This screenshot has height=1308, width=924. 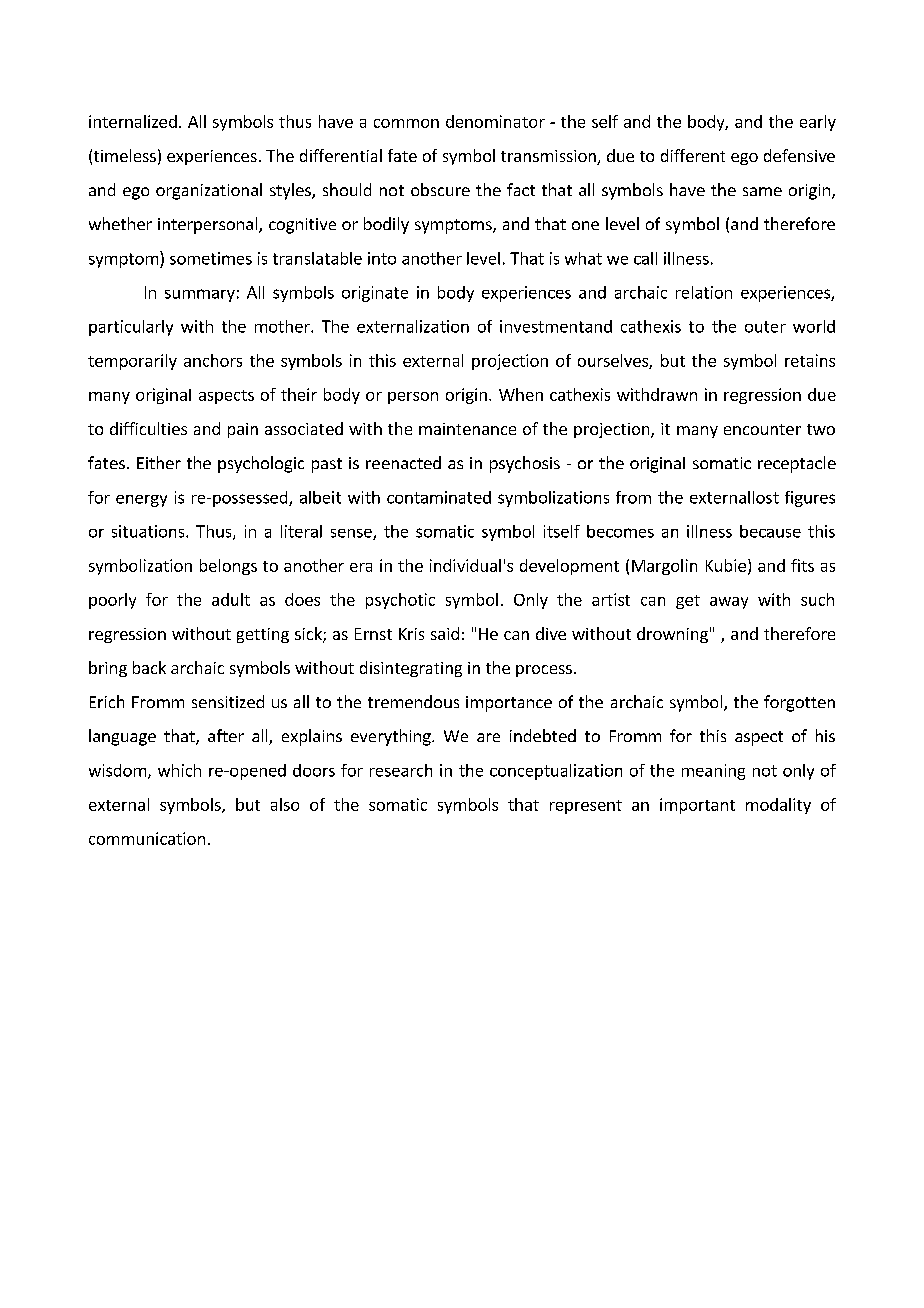 I want to click on internalized, so click(x=133, y=121).
